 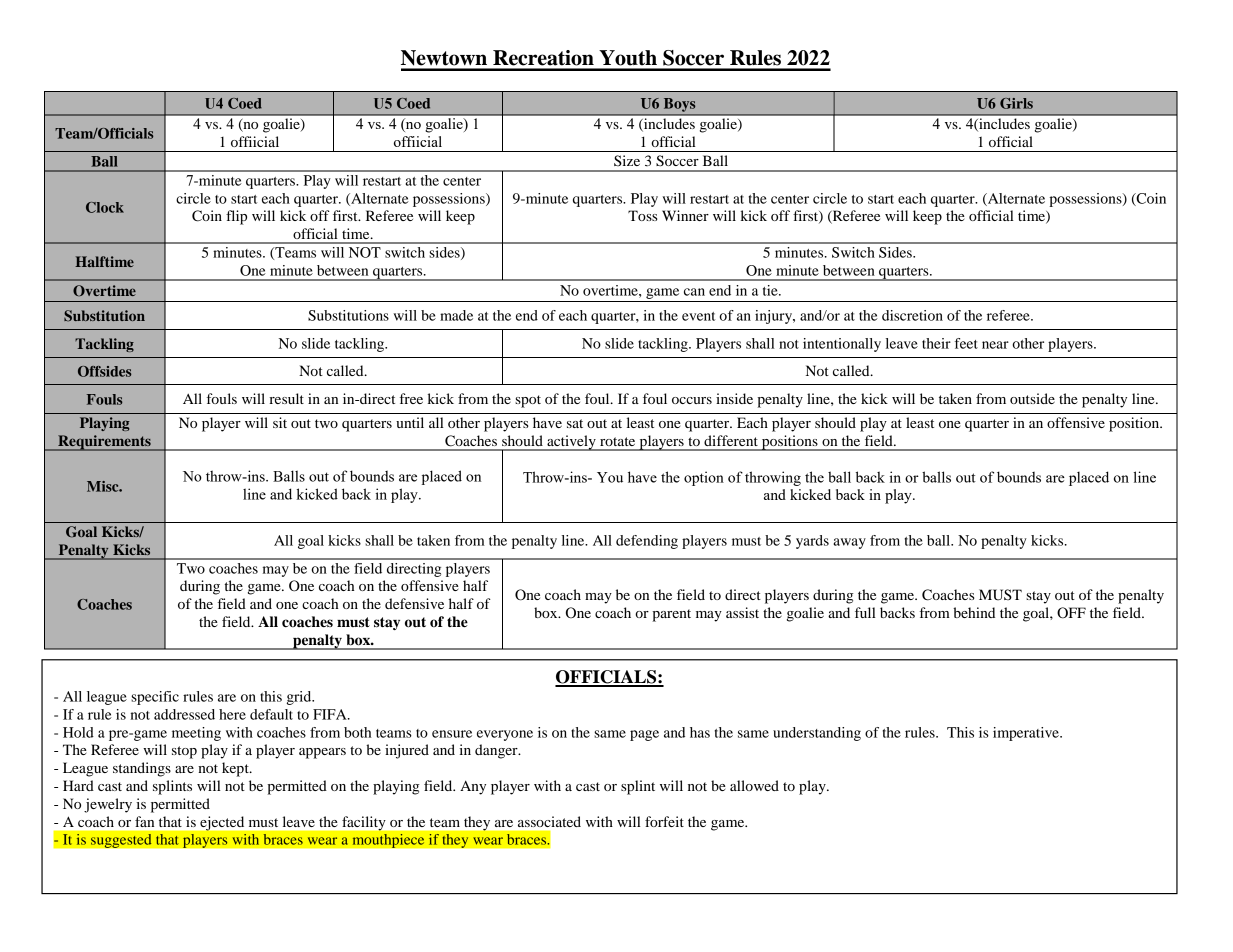 What do you see at coordinates (105, 207) in the screenshot?
I see `Clock` at bounding box center [105, 207].
